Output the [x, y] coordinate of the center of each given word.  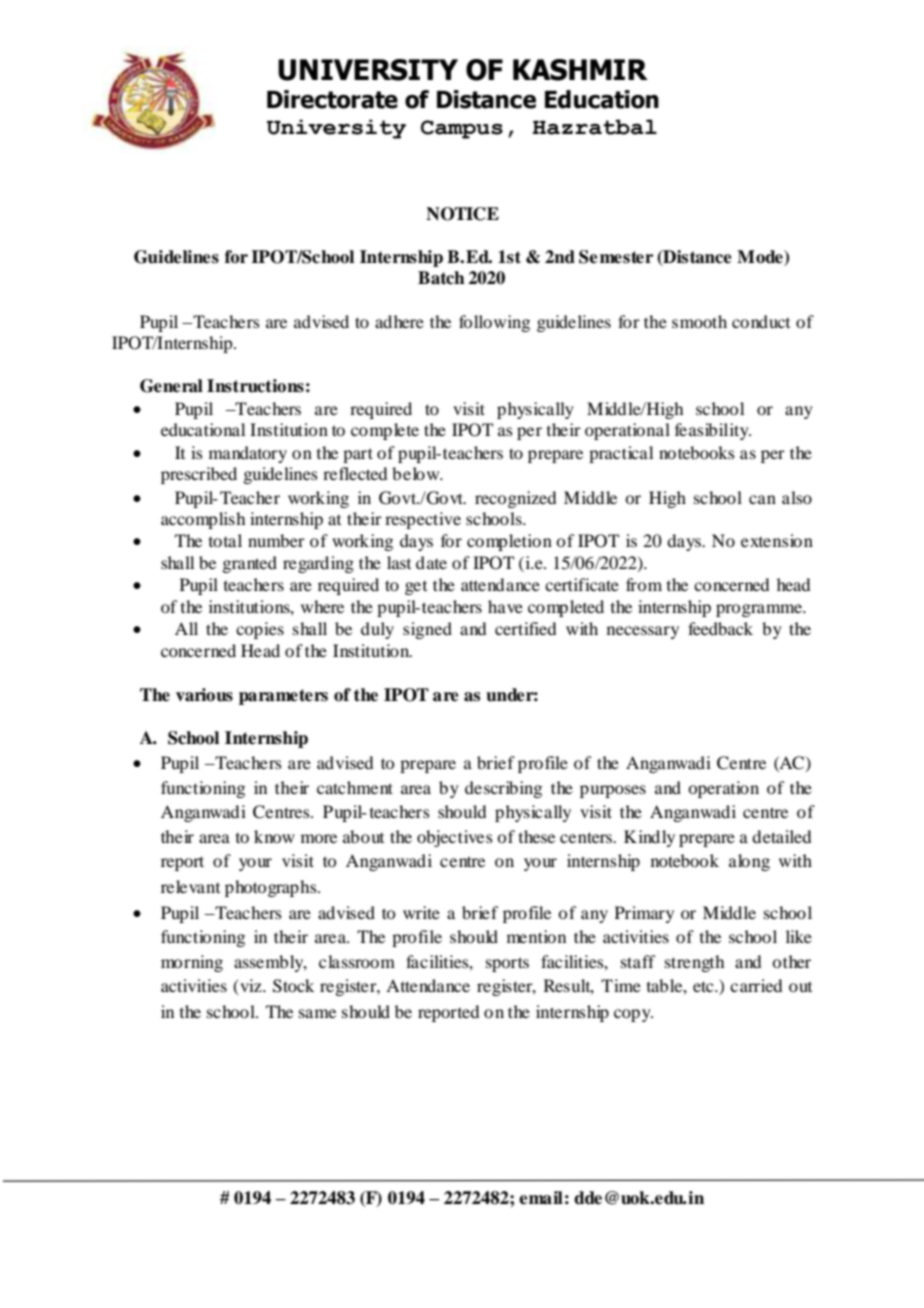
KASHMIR [580, 70]
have [505, 606]
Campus [462, 129]
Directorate [332, 99]
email [541, 1198]
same [317, 1013]
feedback [720, 628]
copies [260, 630]
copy [633, 1015]
